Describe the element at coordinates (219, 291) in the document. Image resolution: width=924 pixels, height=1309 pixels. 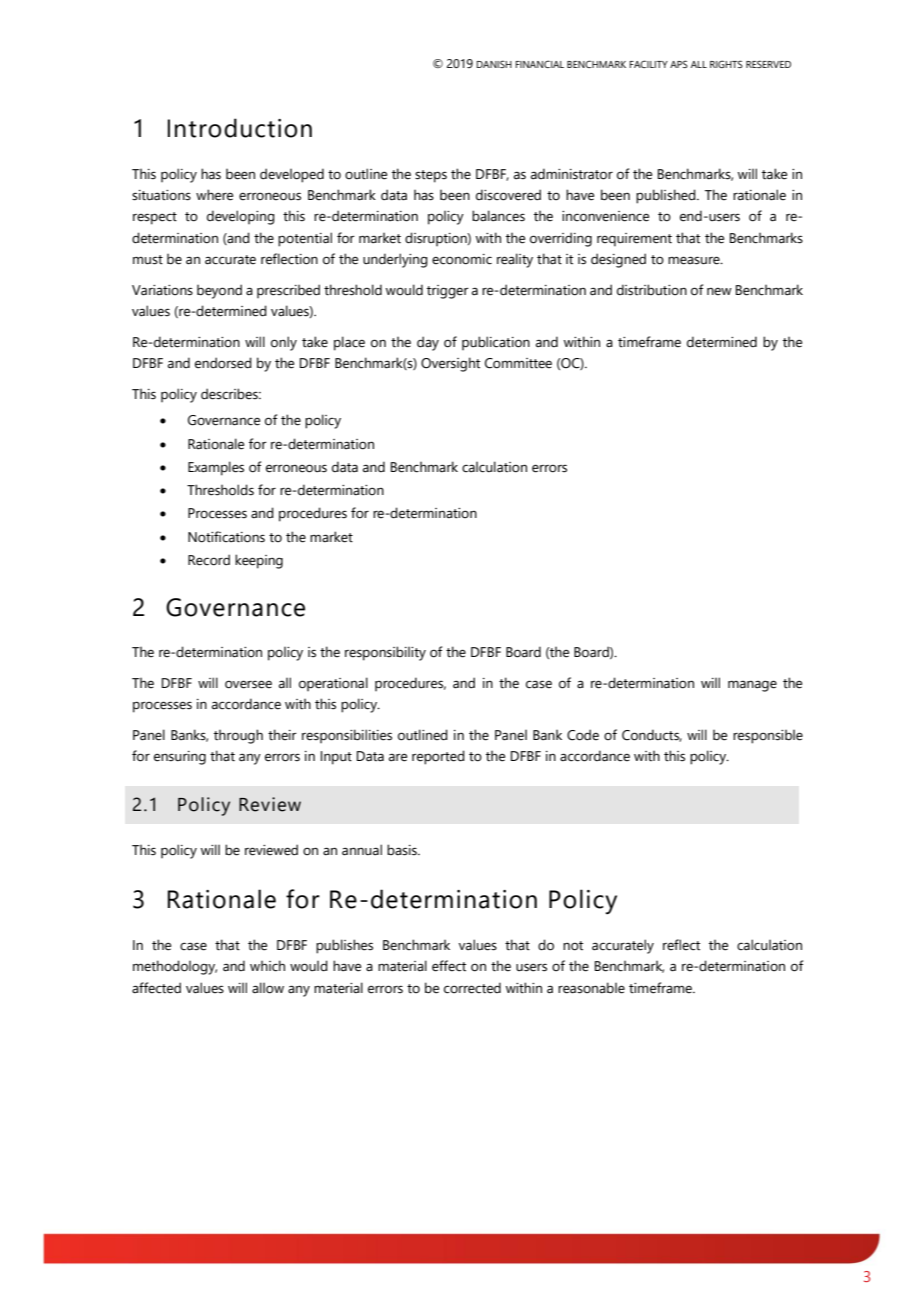
I see `beyond` at that location.
